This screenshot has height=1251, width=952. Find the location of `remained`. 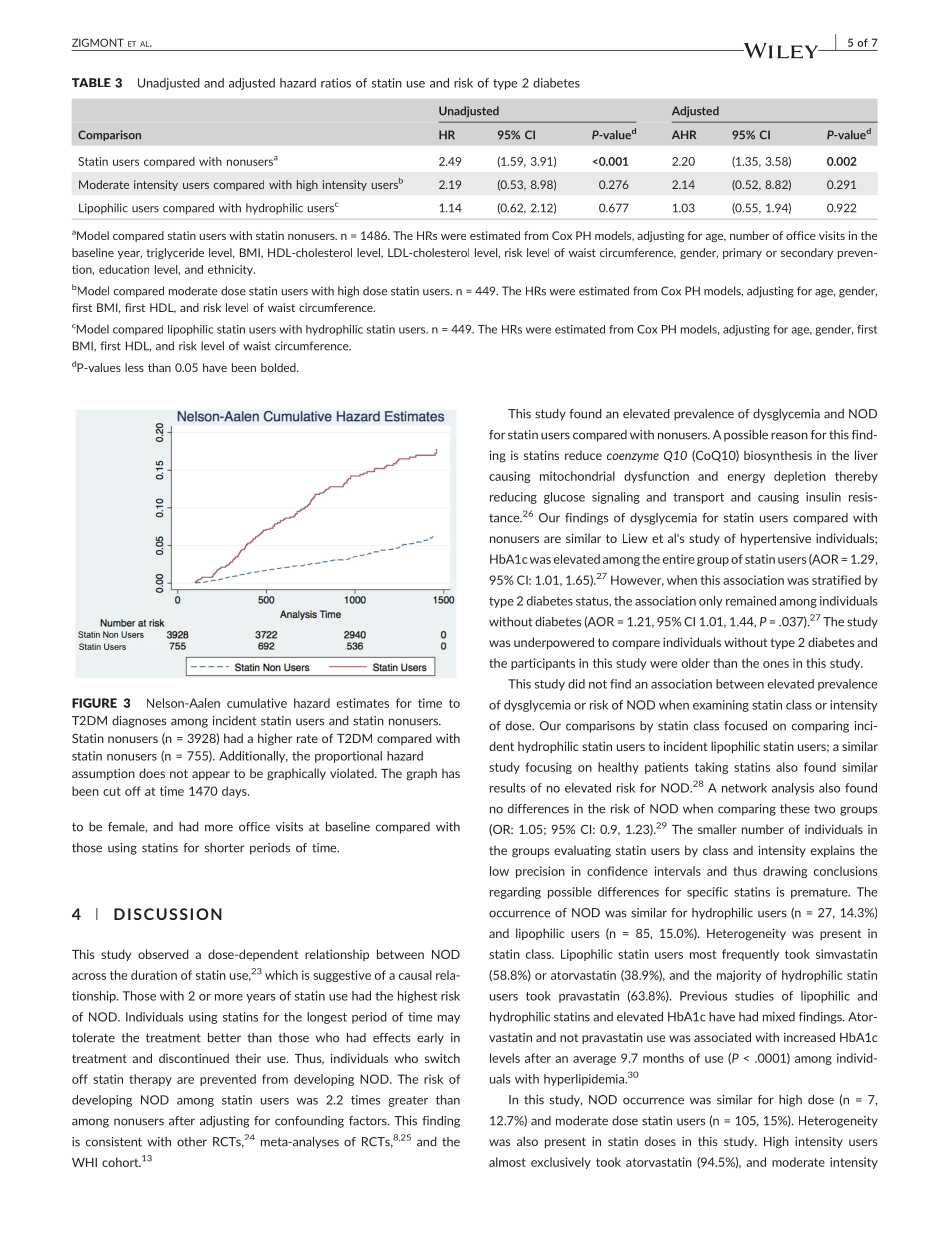

remained is located at coordinates (751, 601).
